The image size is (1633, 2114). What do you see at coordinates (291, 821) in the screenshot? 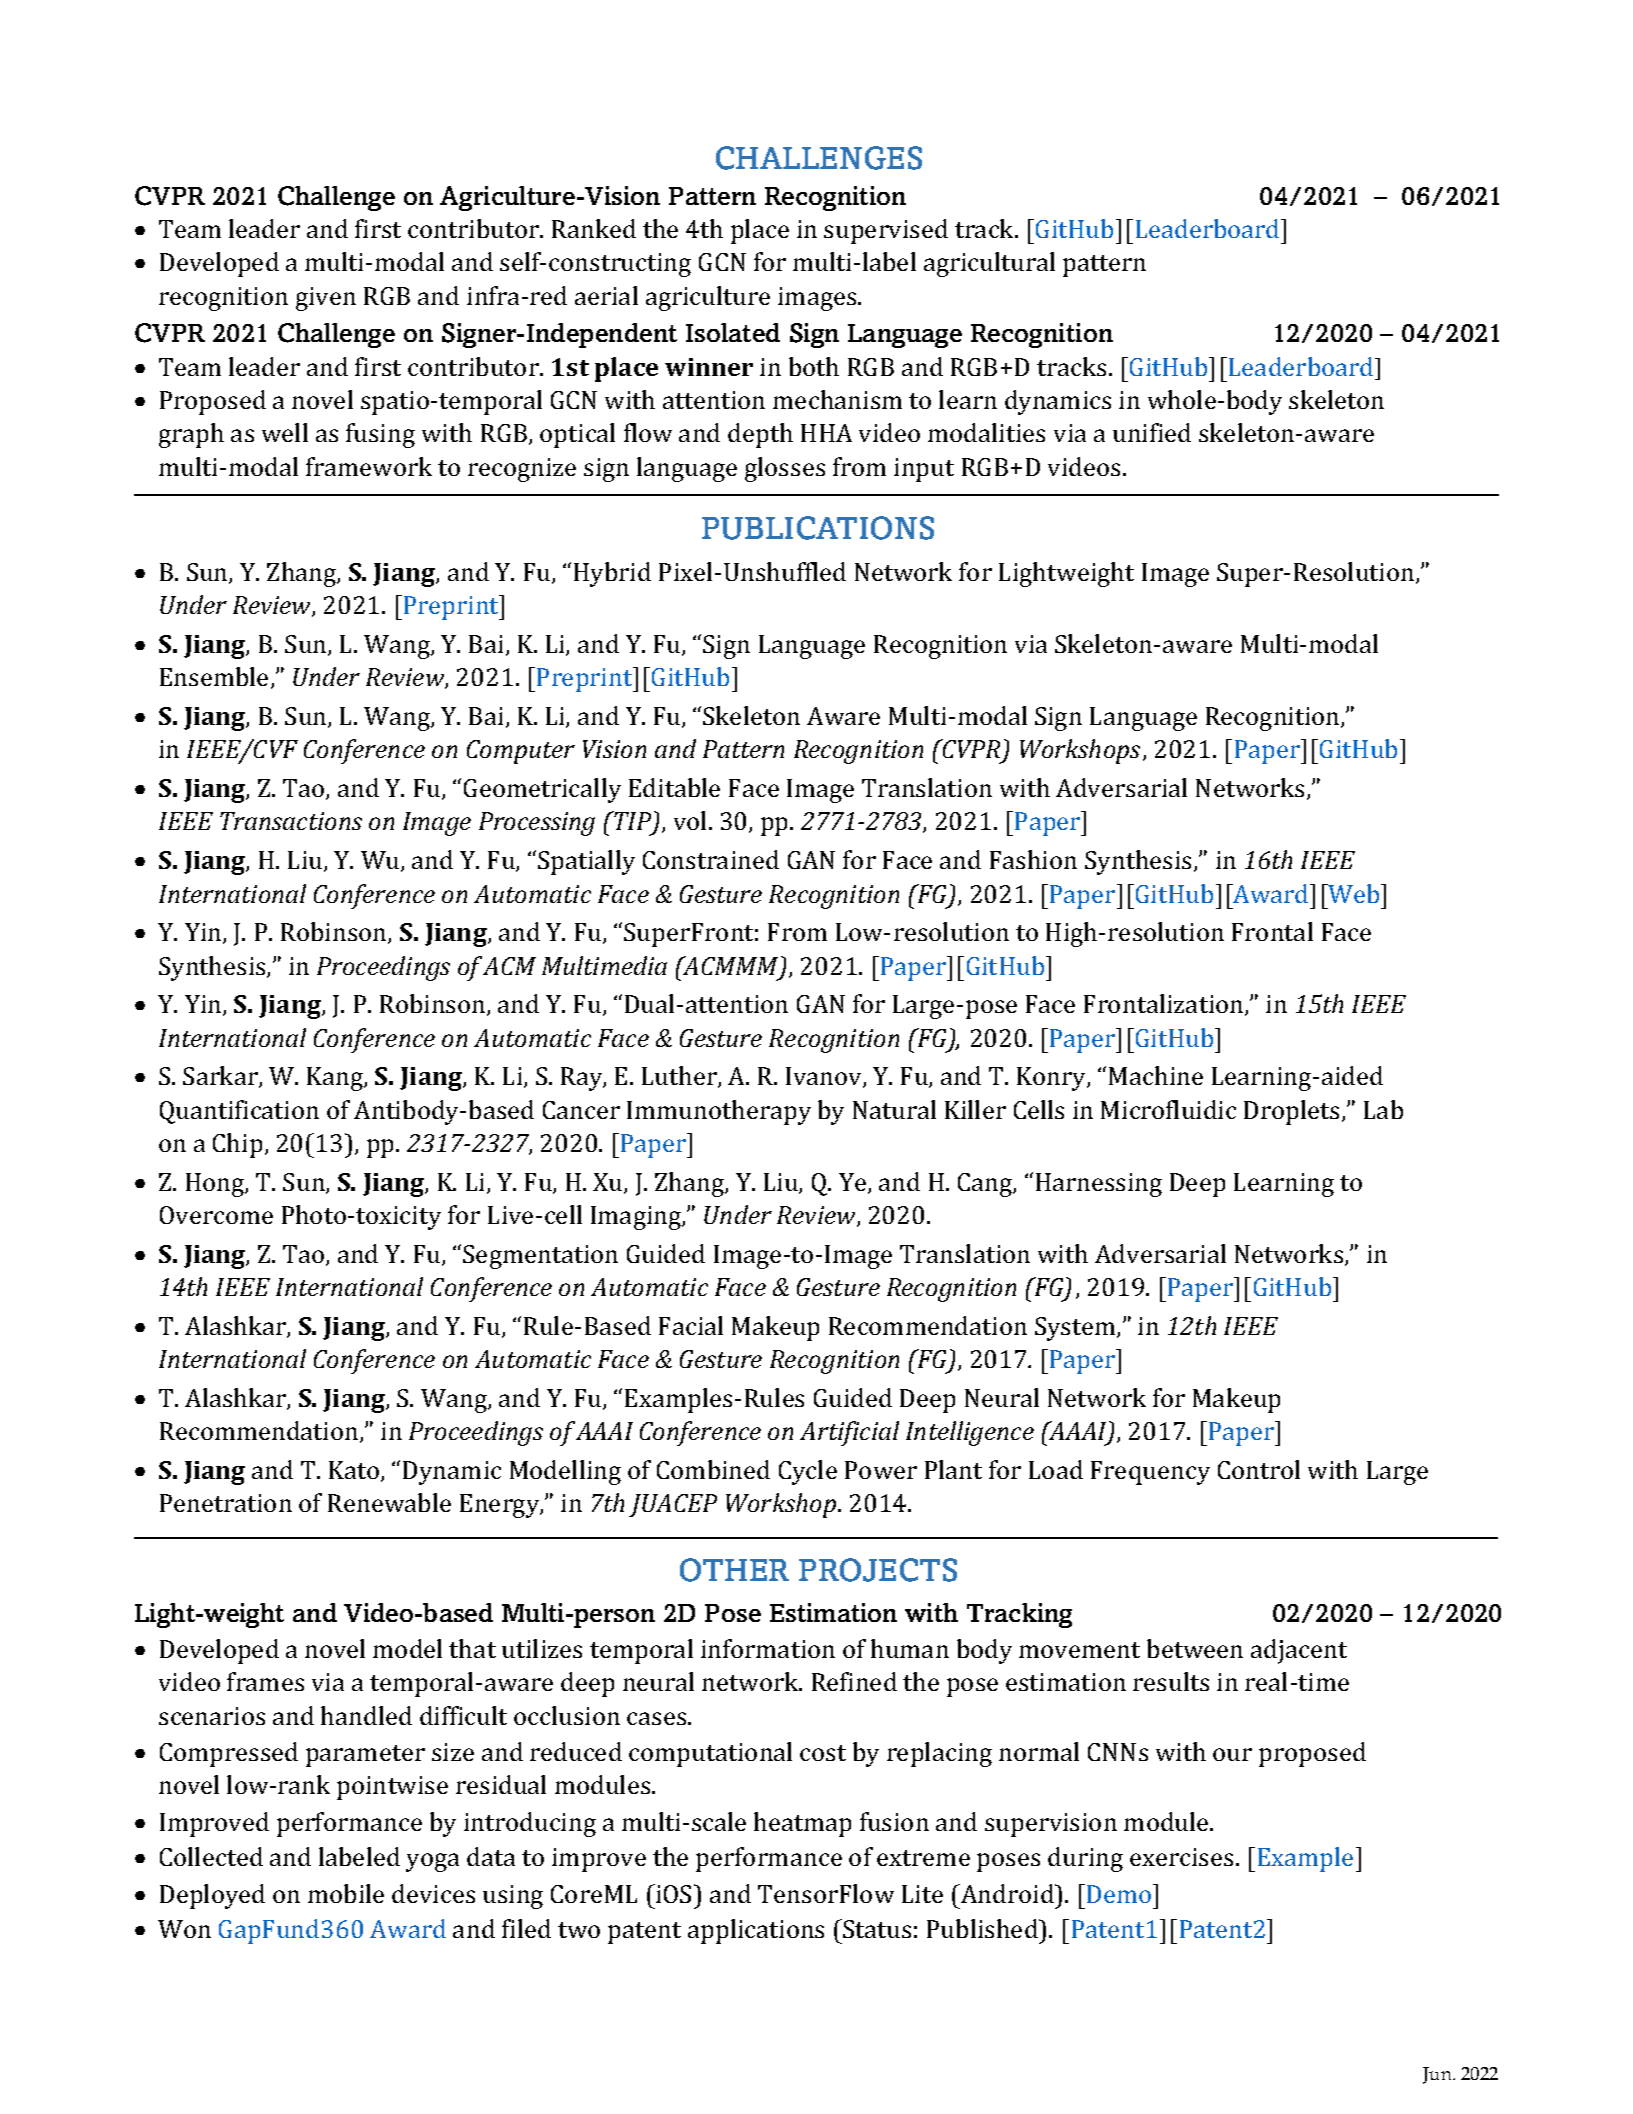
I see `Transactions` at bounding box center [291, 821].
